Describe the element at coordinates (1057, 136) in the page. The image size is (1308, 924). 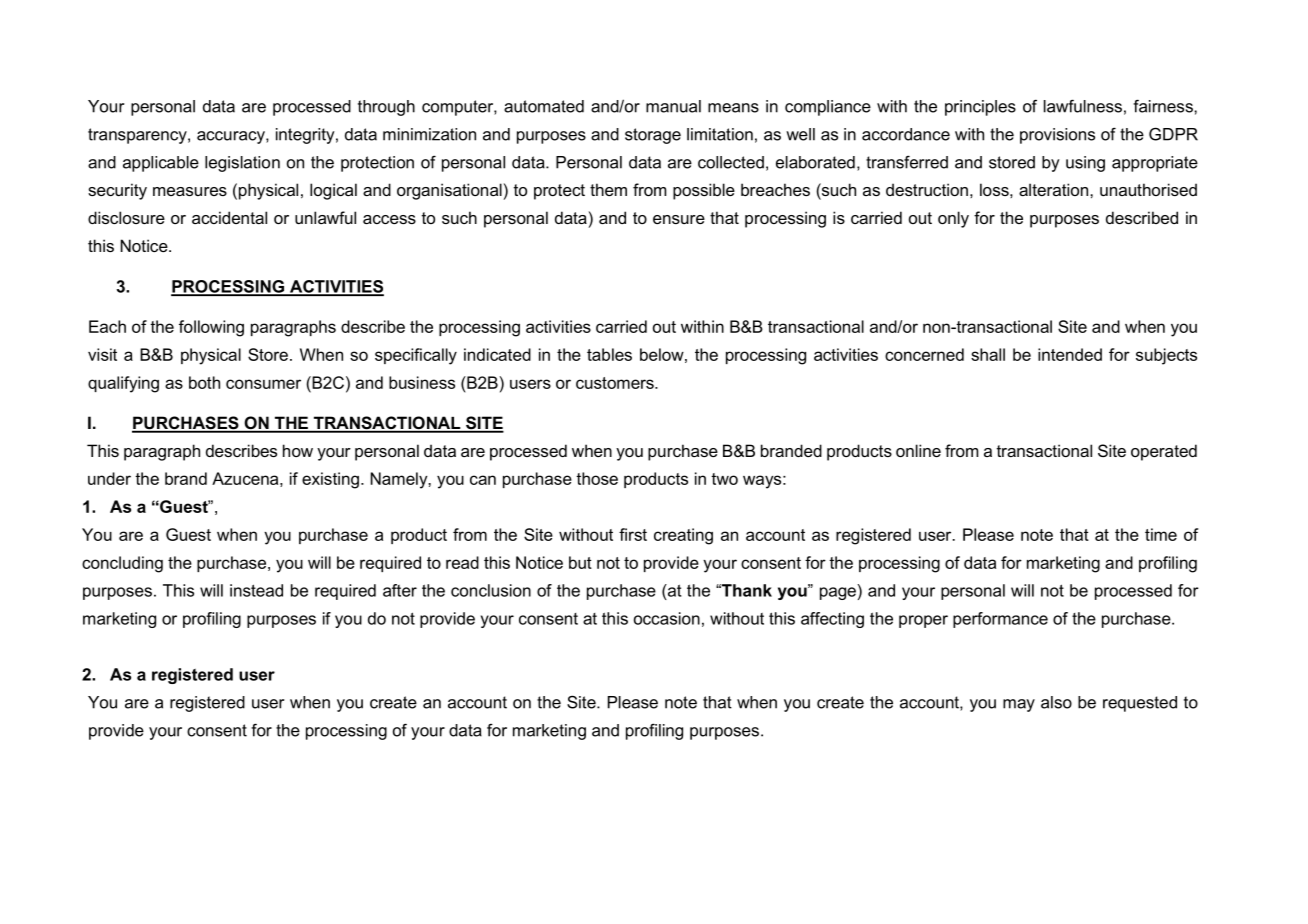
I see `provisions` at that location.
